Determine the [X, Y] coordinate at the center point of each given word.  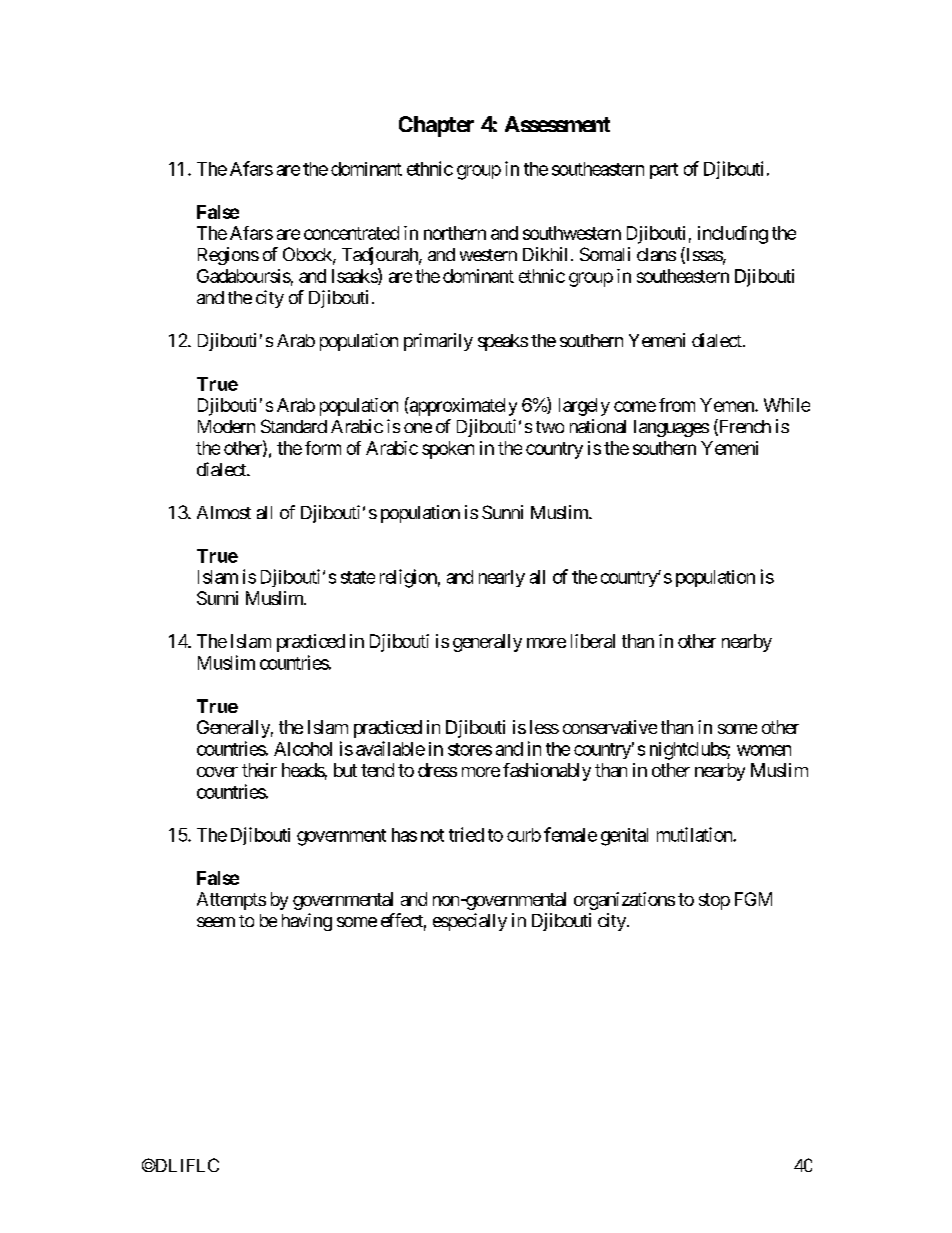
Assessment [557, 124]
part [664, 171]
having [307, 922]
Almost [224, 512]
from [677, 405]
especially [470, 922]
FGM [753, 899]
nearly [502, 578]
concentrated [351, 233]
